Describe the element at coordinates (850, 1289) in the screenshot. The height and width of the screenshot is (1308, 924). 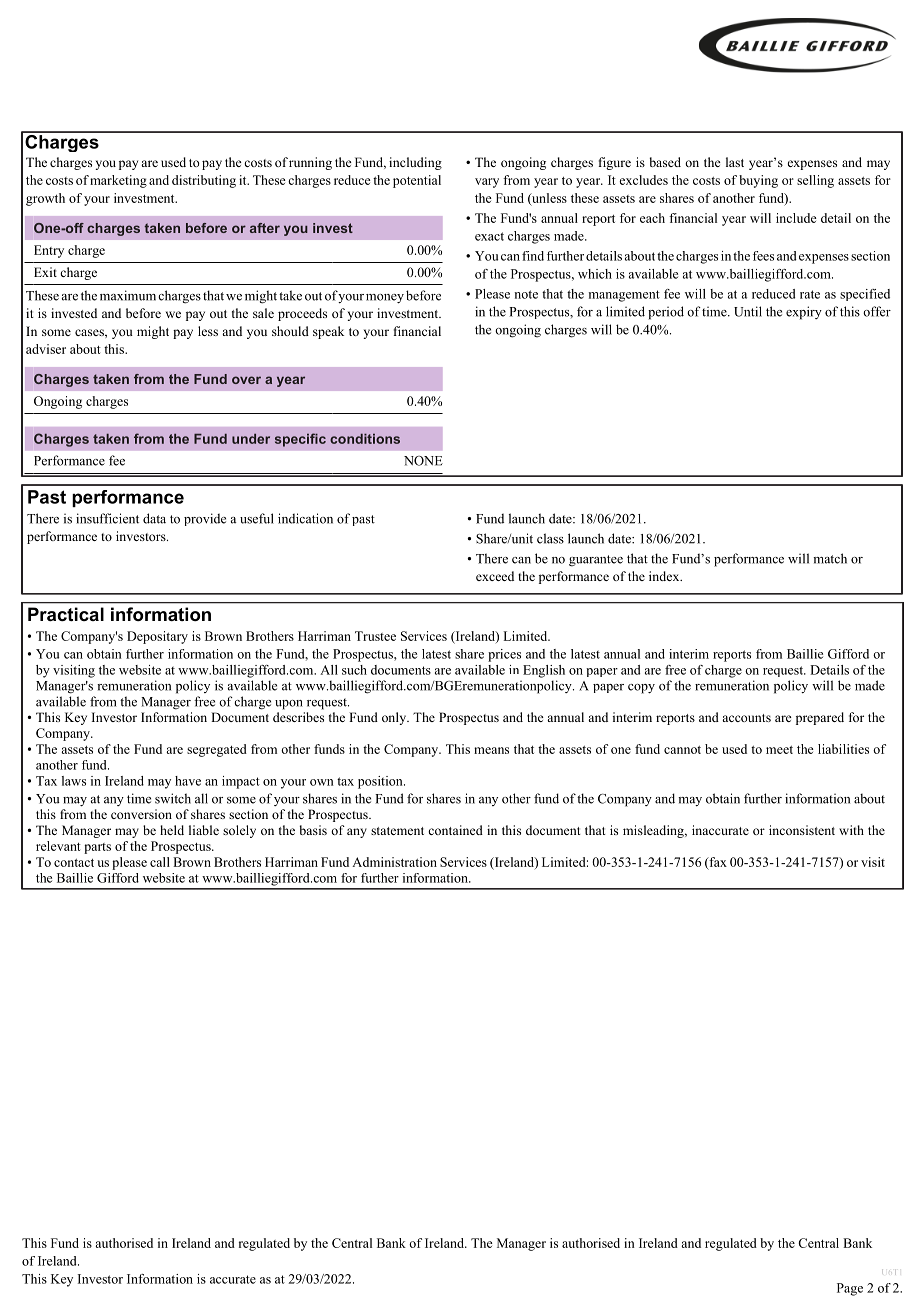
I see `Page` at that location.
